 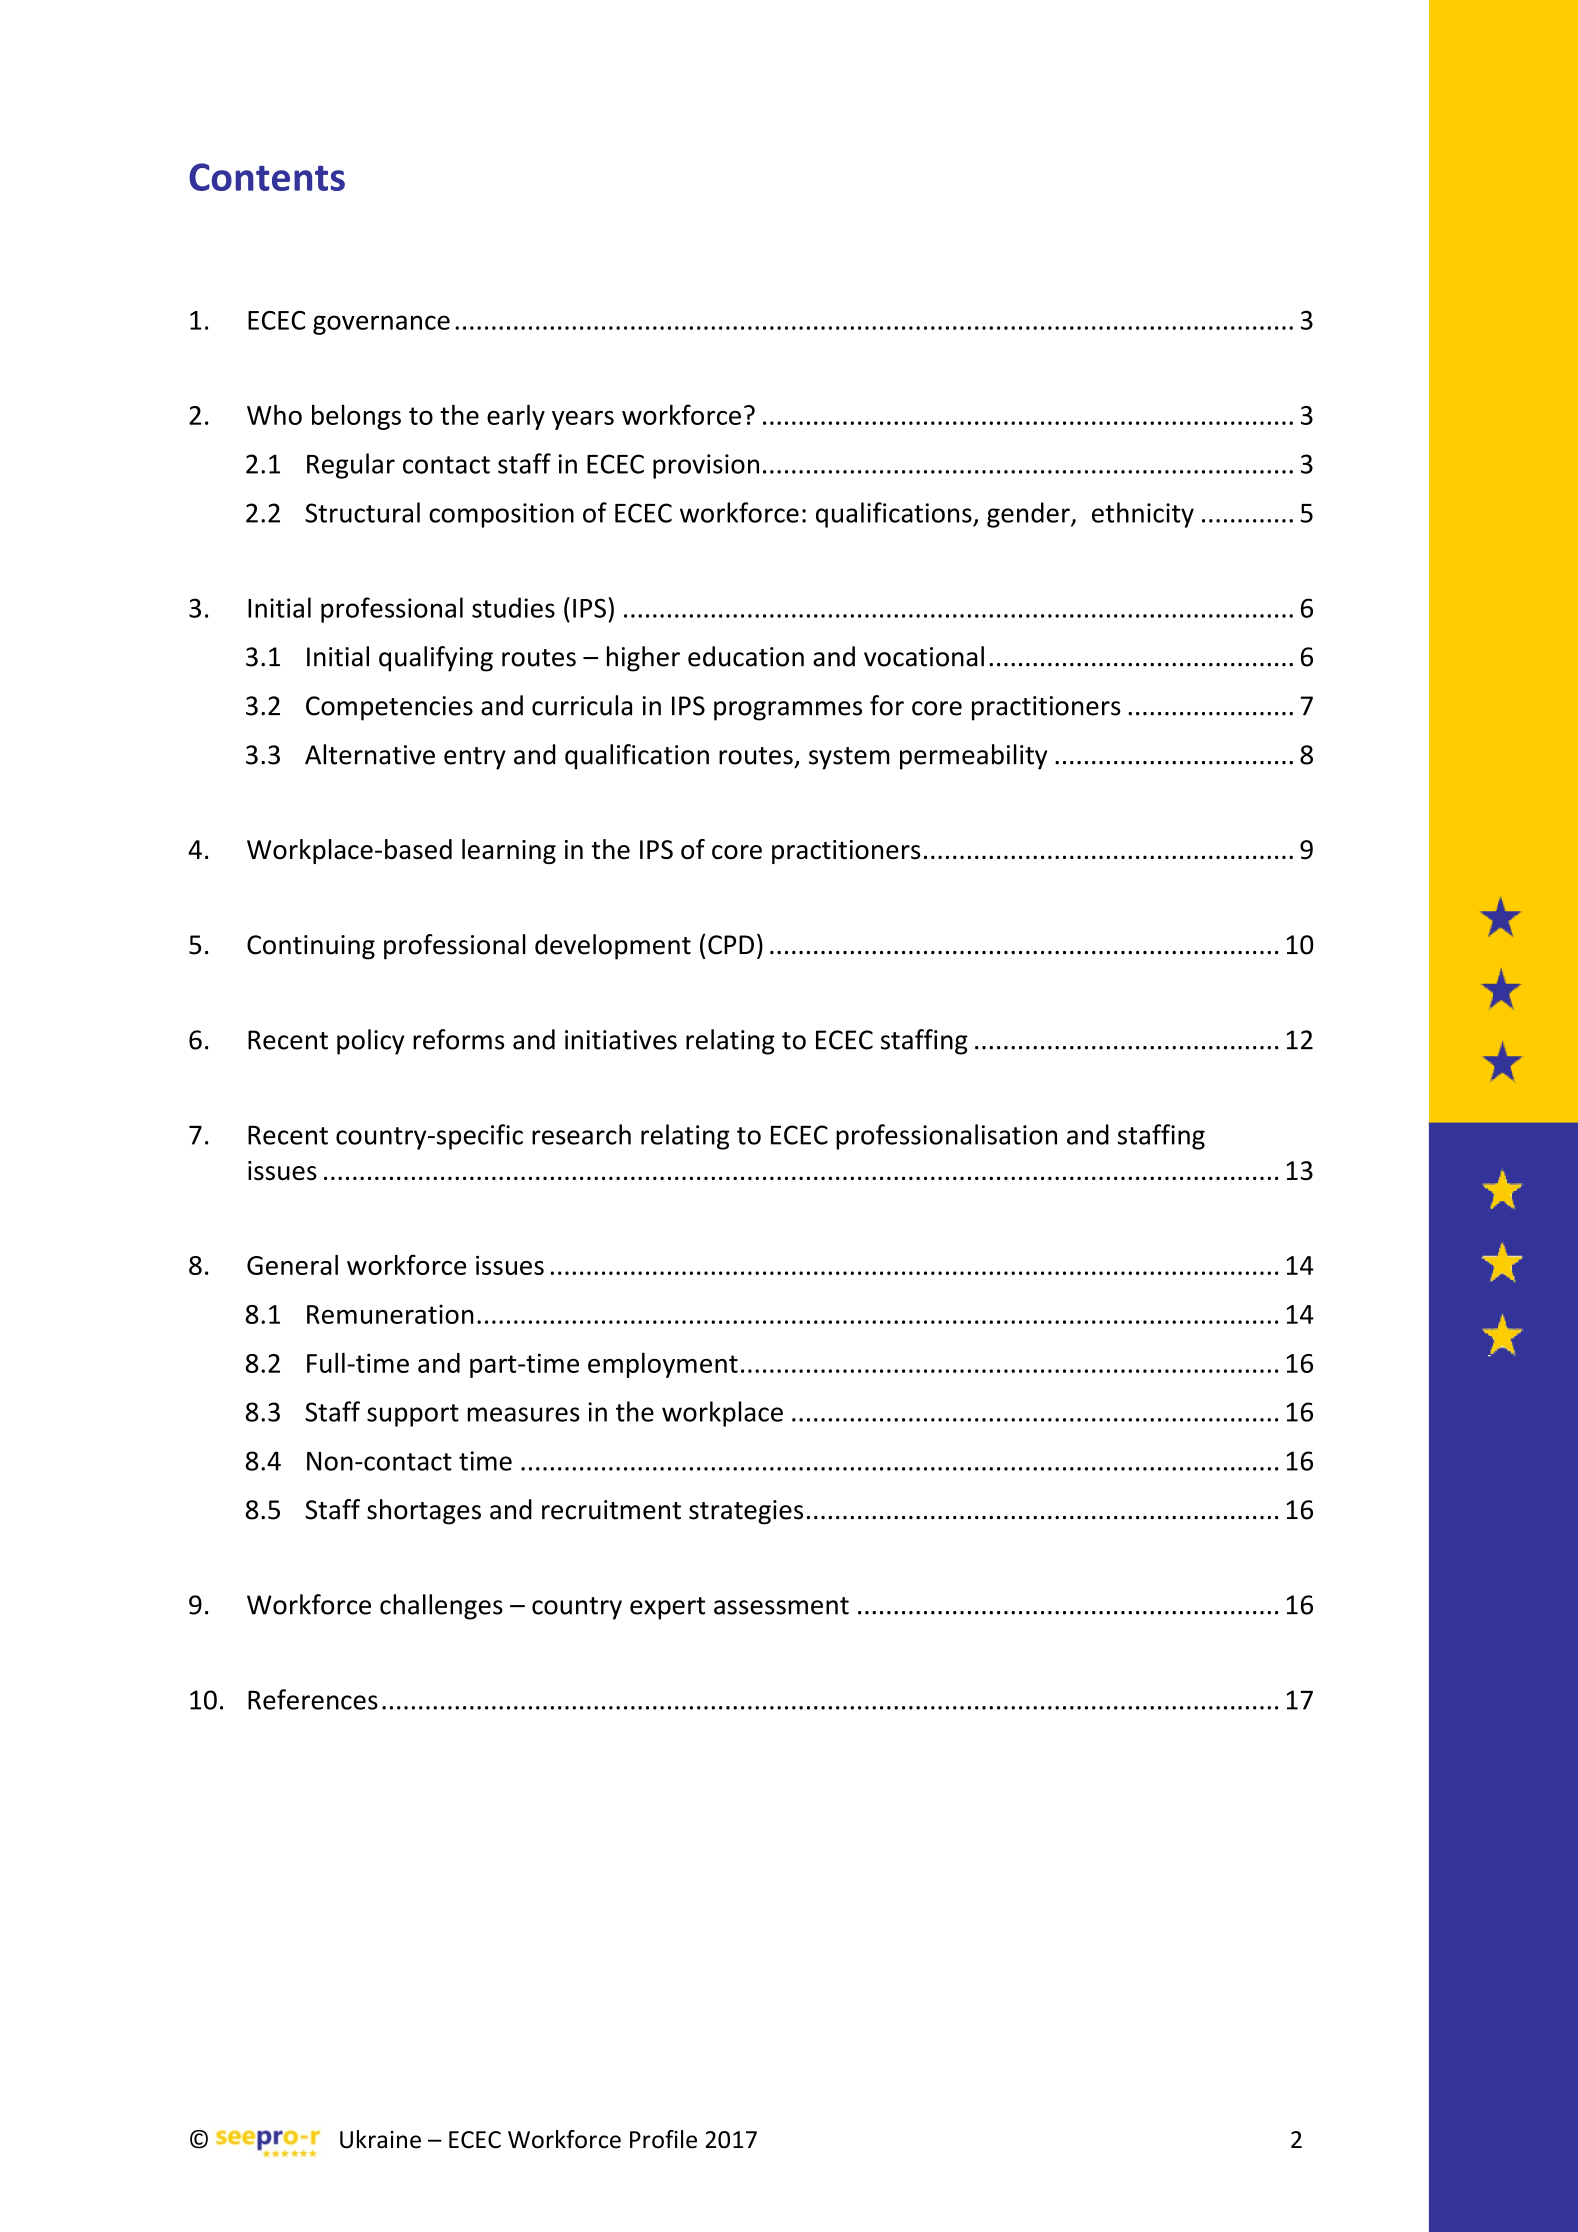 What do you see at coordinates (1029, 515) in the image?
I see `gender` at bounding box center [1029, 515].
